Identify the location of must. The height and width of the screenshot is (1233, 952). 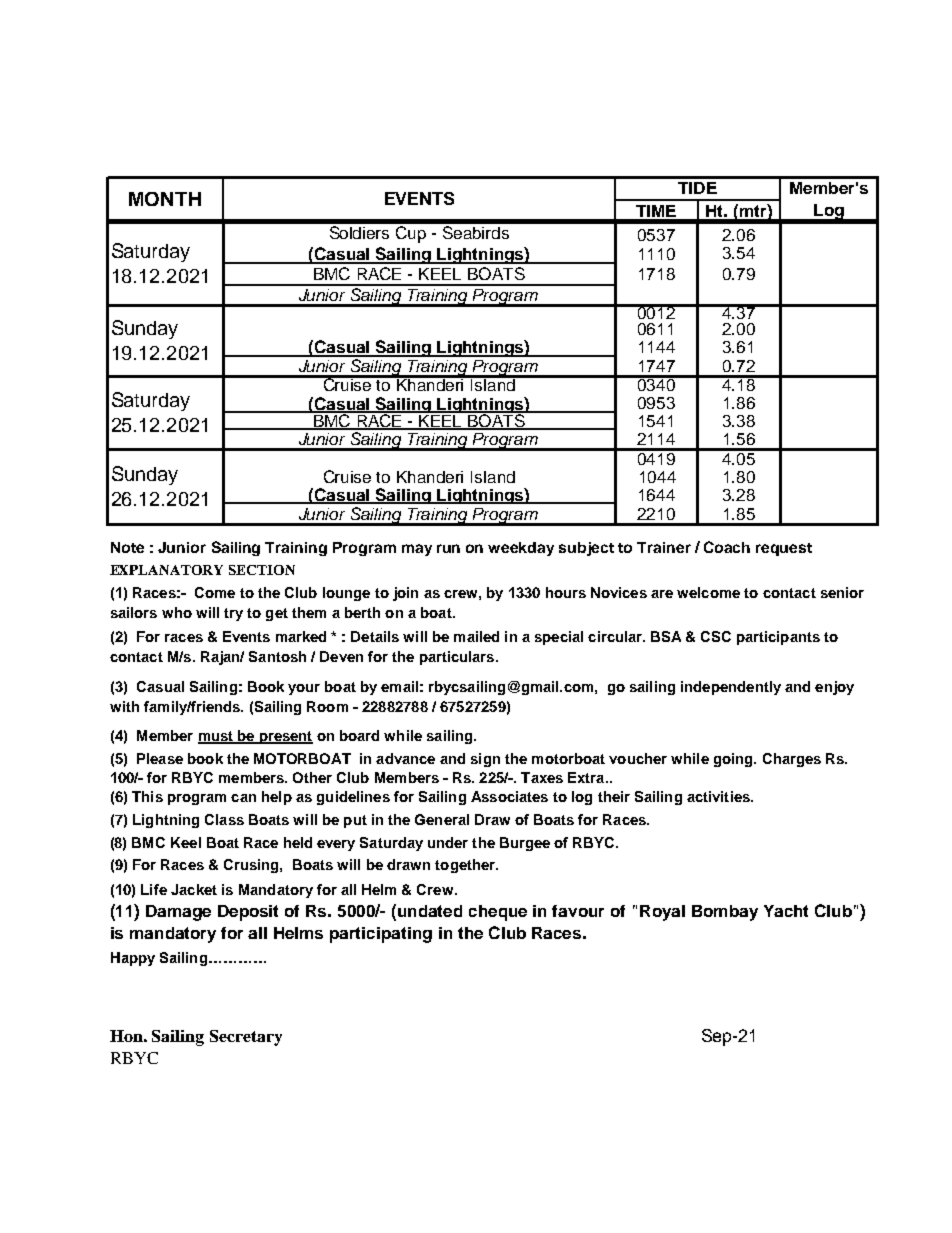
(216, 737).
